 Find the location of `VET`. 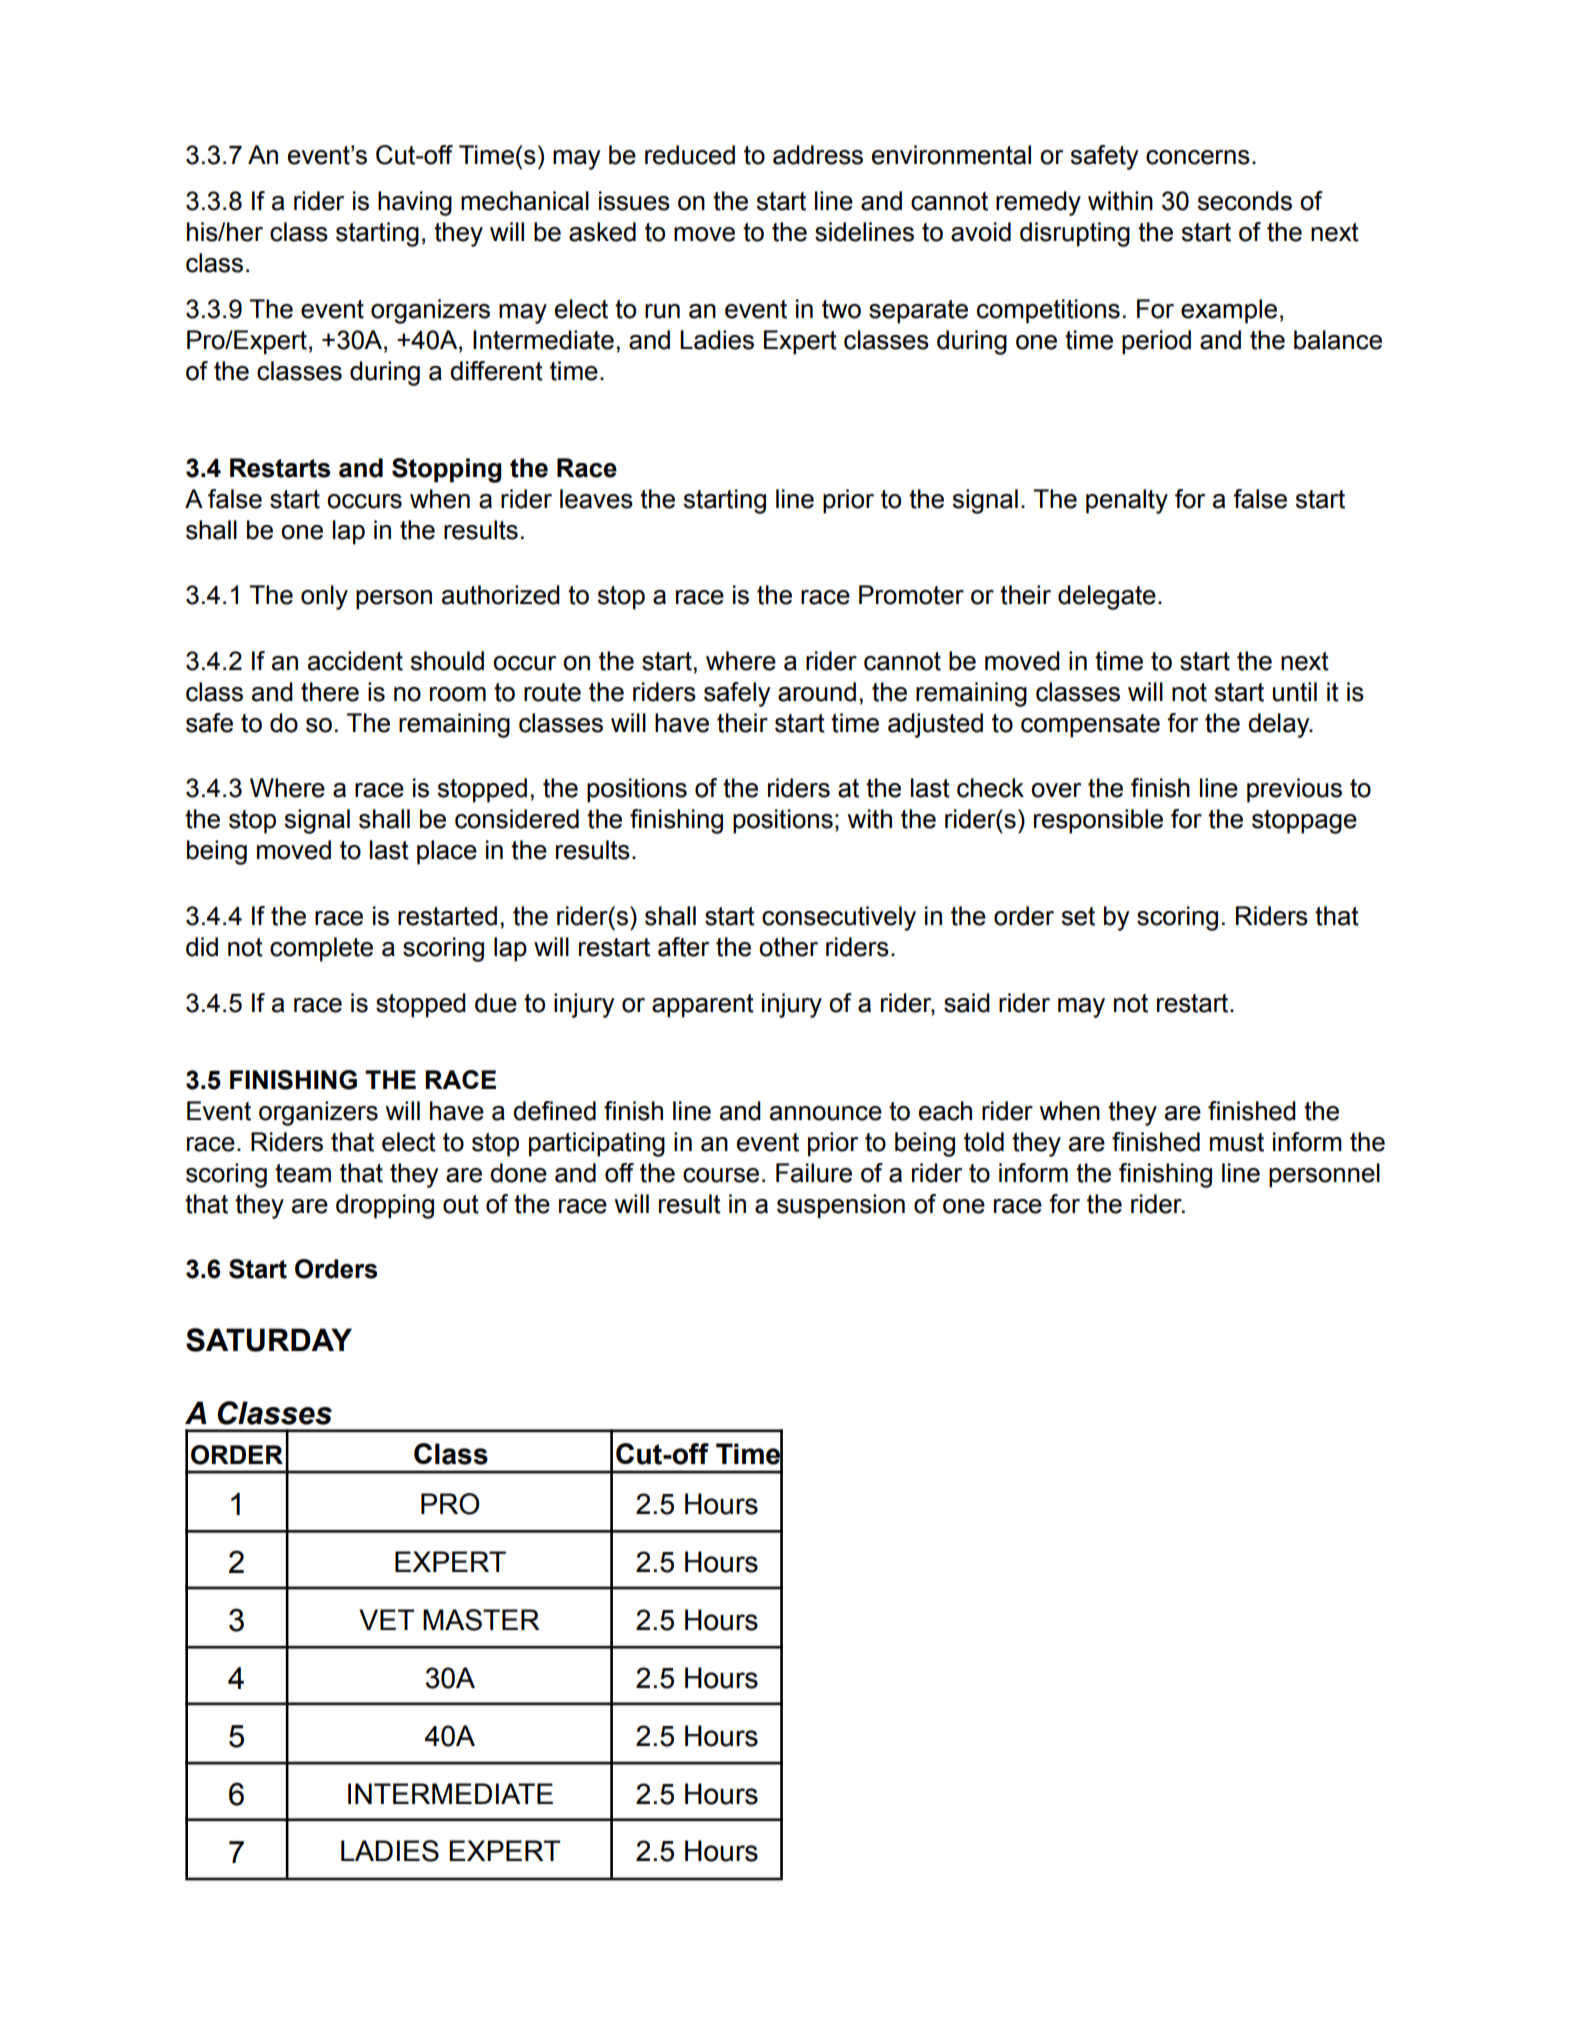

VET is located at coordinates (386, 1619).
